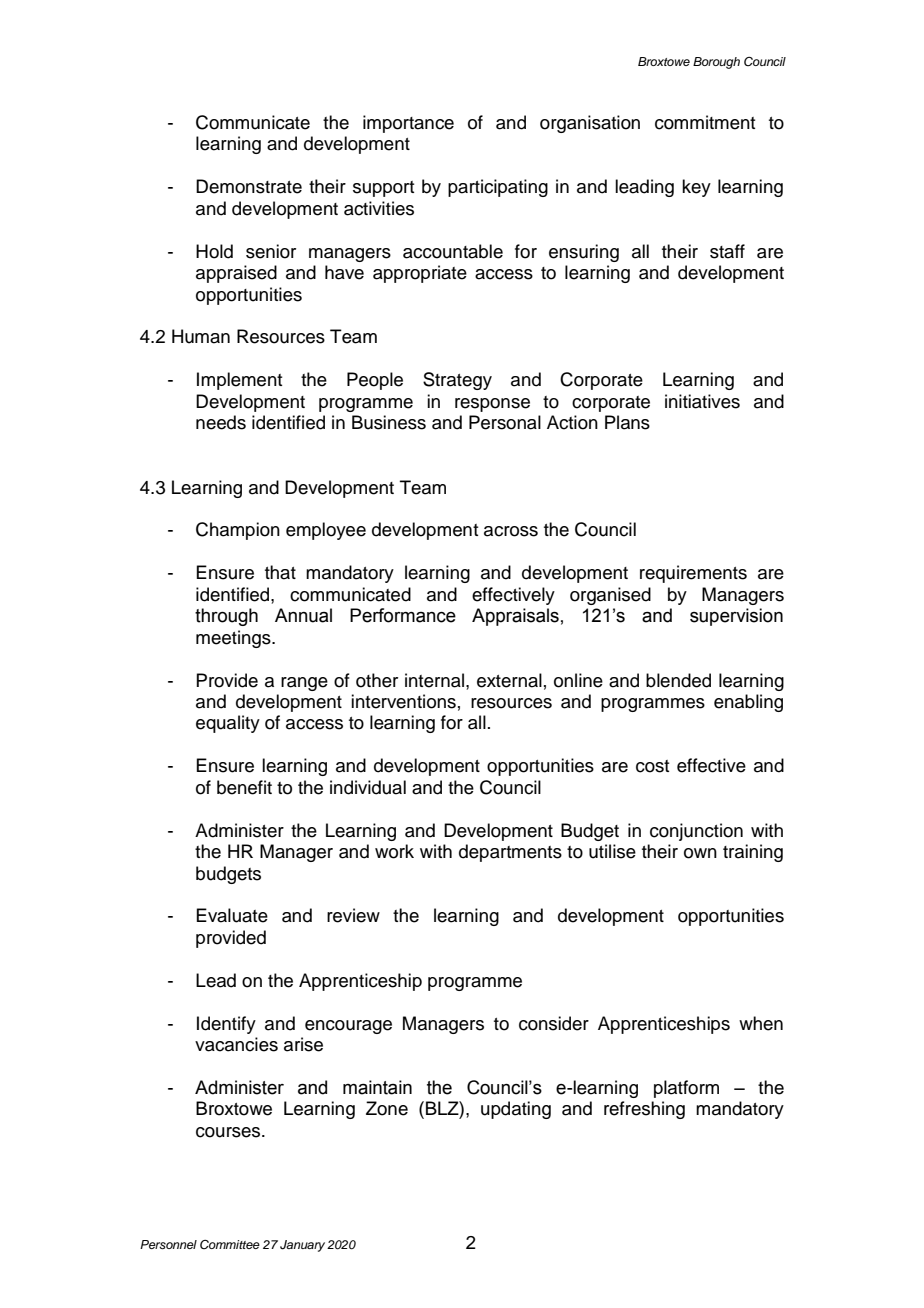  Describe the element at coordinates (516, 1110) in the image. I see `updating` at that location.
